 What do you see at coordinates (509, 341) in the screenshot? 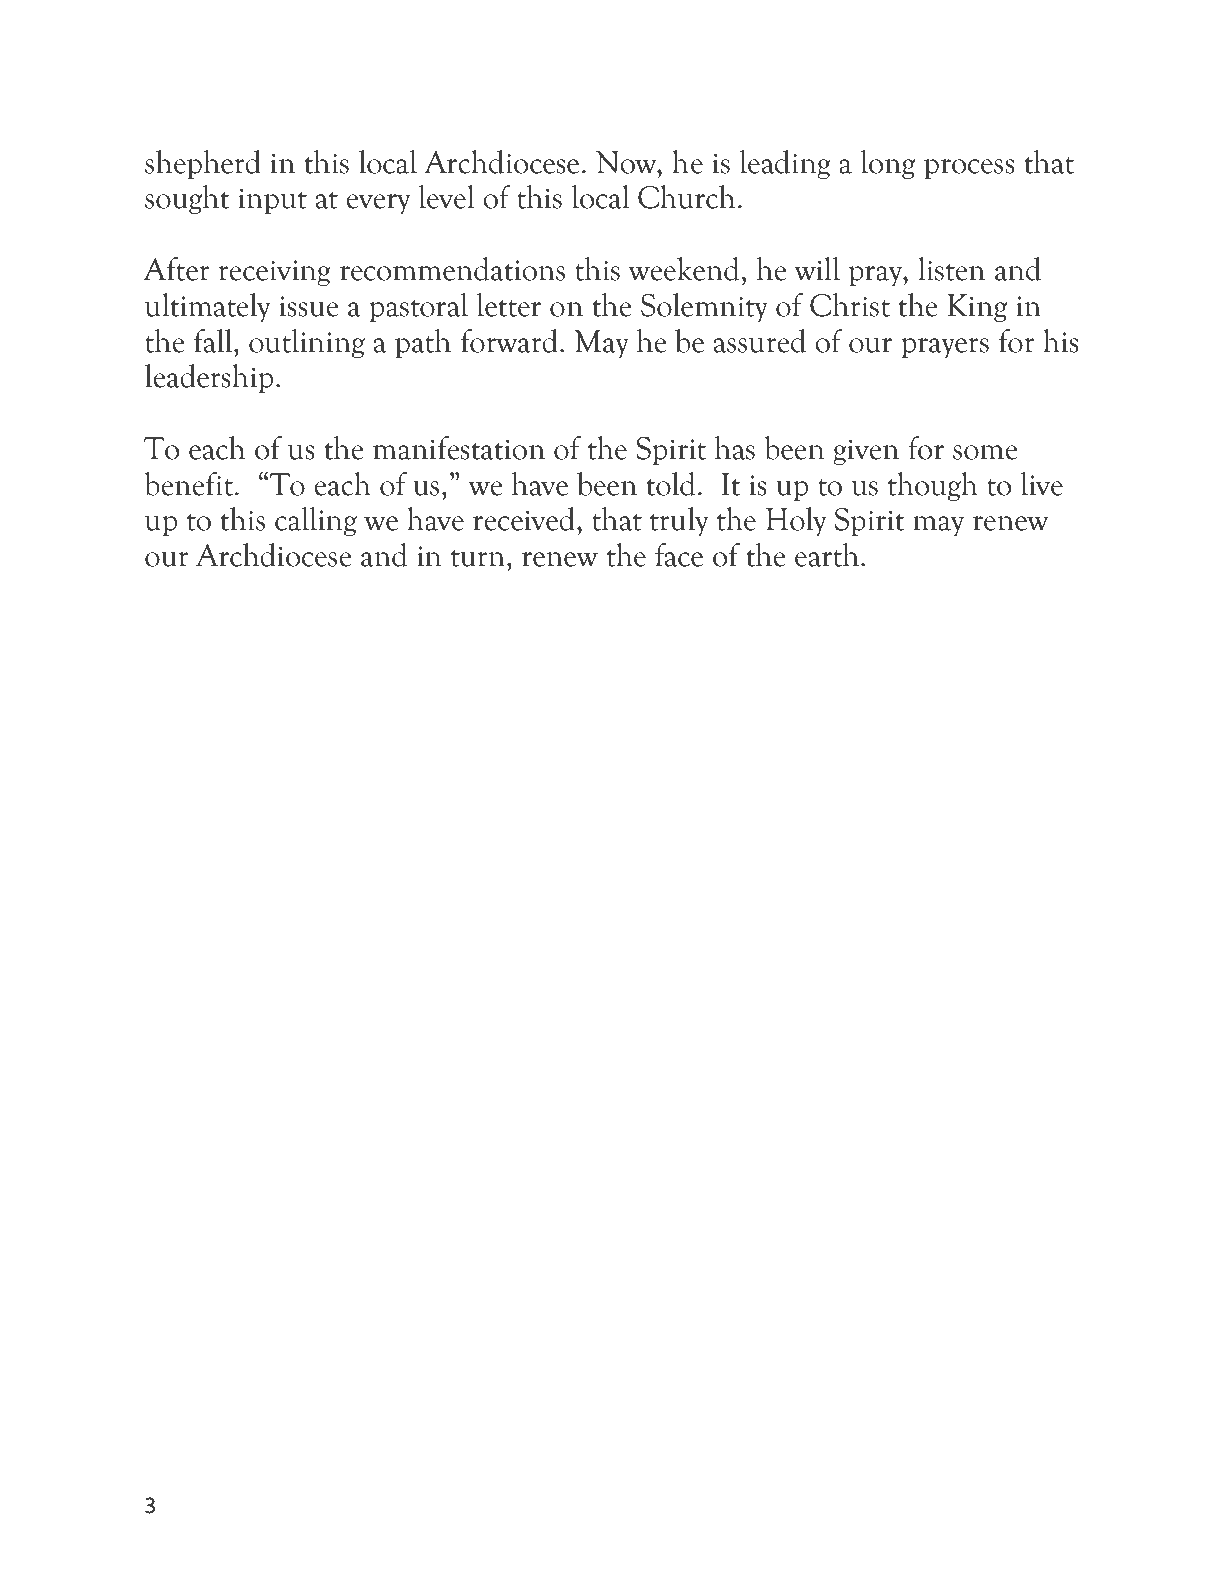
I see `forward` at bounding box center [509, 341].
